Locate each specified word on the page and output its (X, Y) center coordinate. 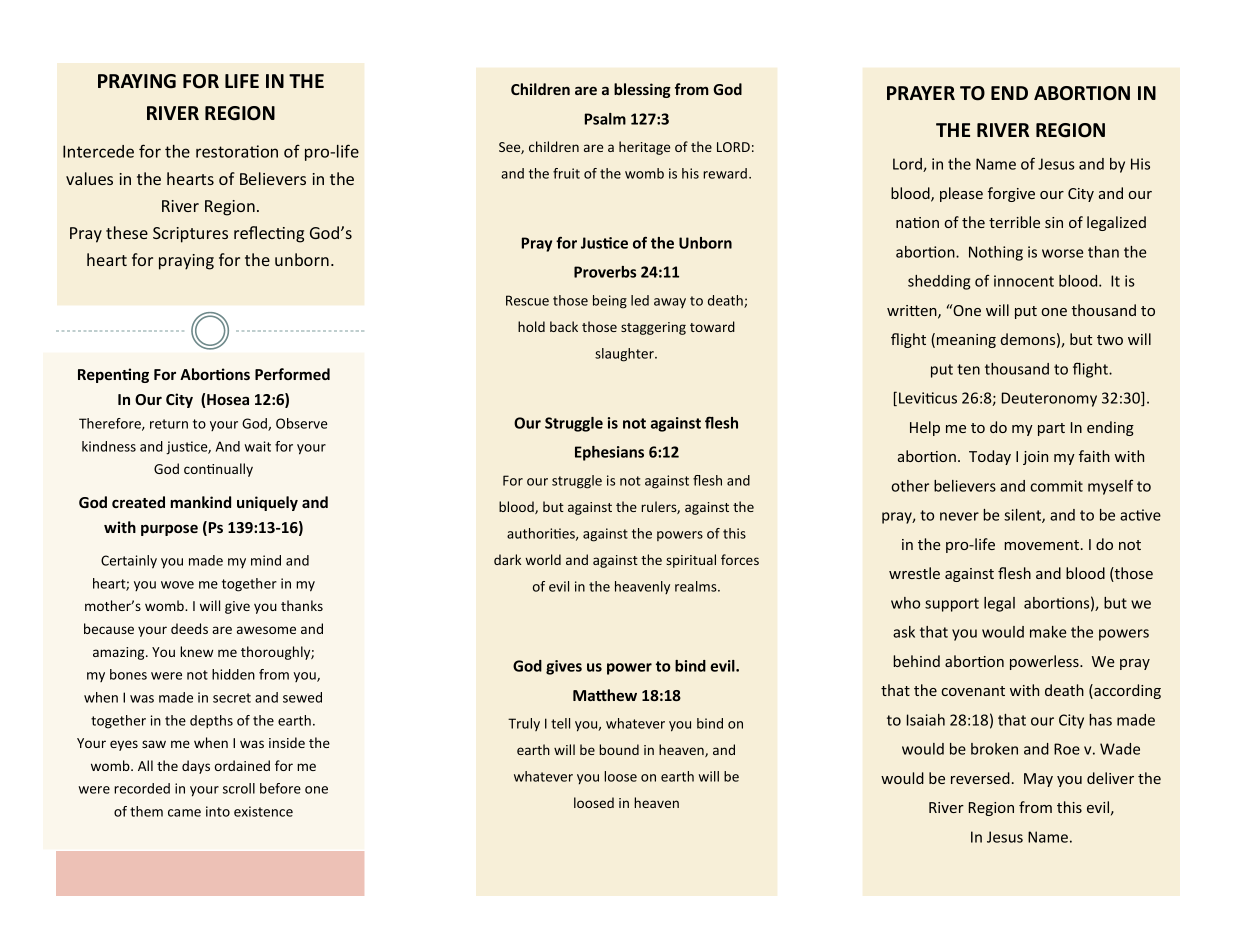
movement (1041, 545)
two (1110, 340)
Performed (292, 374)
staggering (653, 328)
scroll (239, 788)
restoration (237, 151)
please (961, 194)
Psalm (605, 119)
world (543, 559)
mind (266, 560)
